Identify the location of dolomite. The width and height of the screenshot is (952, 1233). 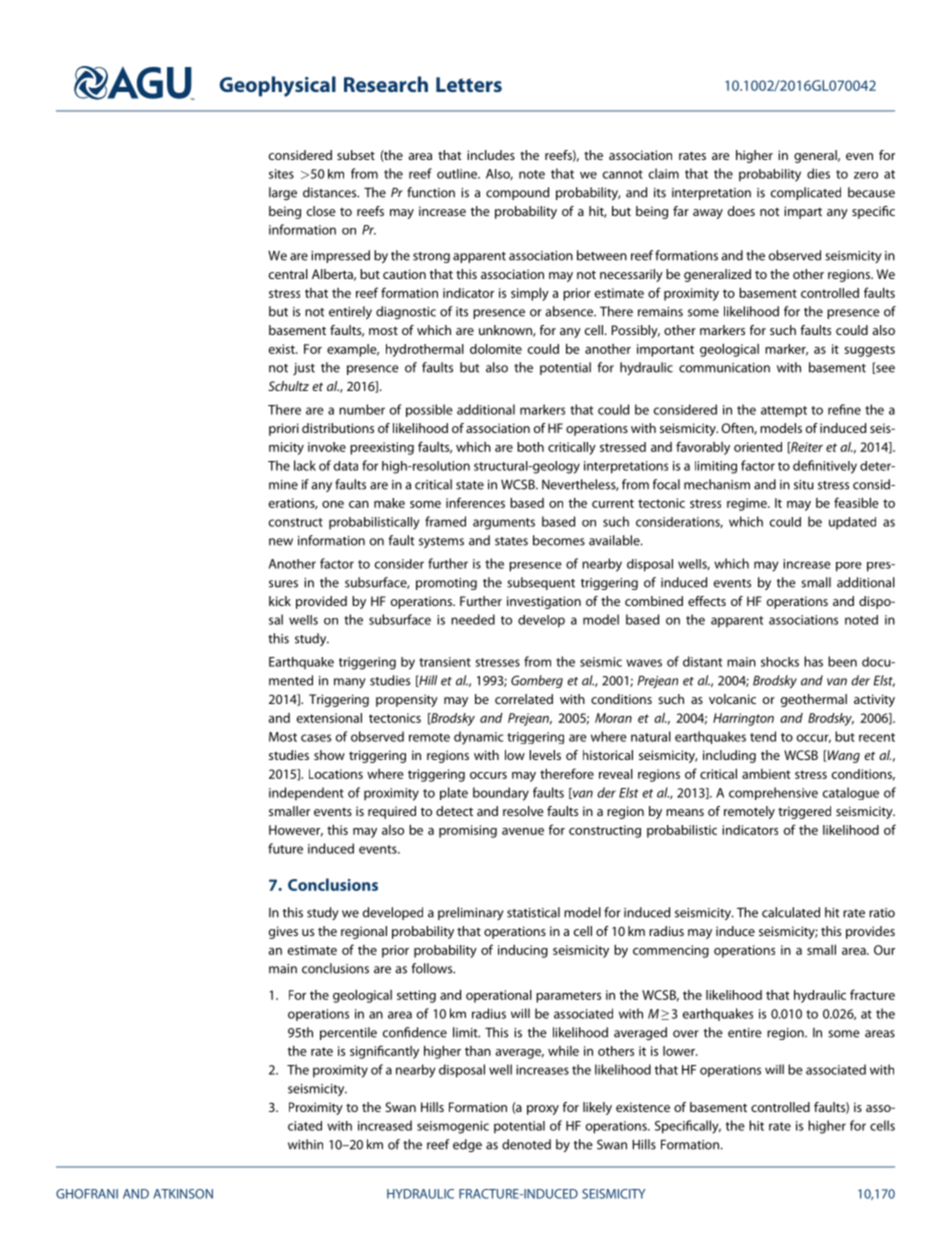
(496, 349).
